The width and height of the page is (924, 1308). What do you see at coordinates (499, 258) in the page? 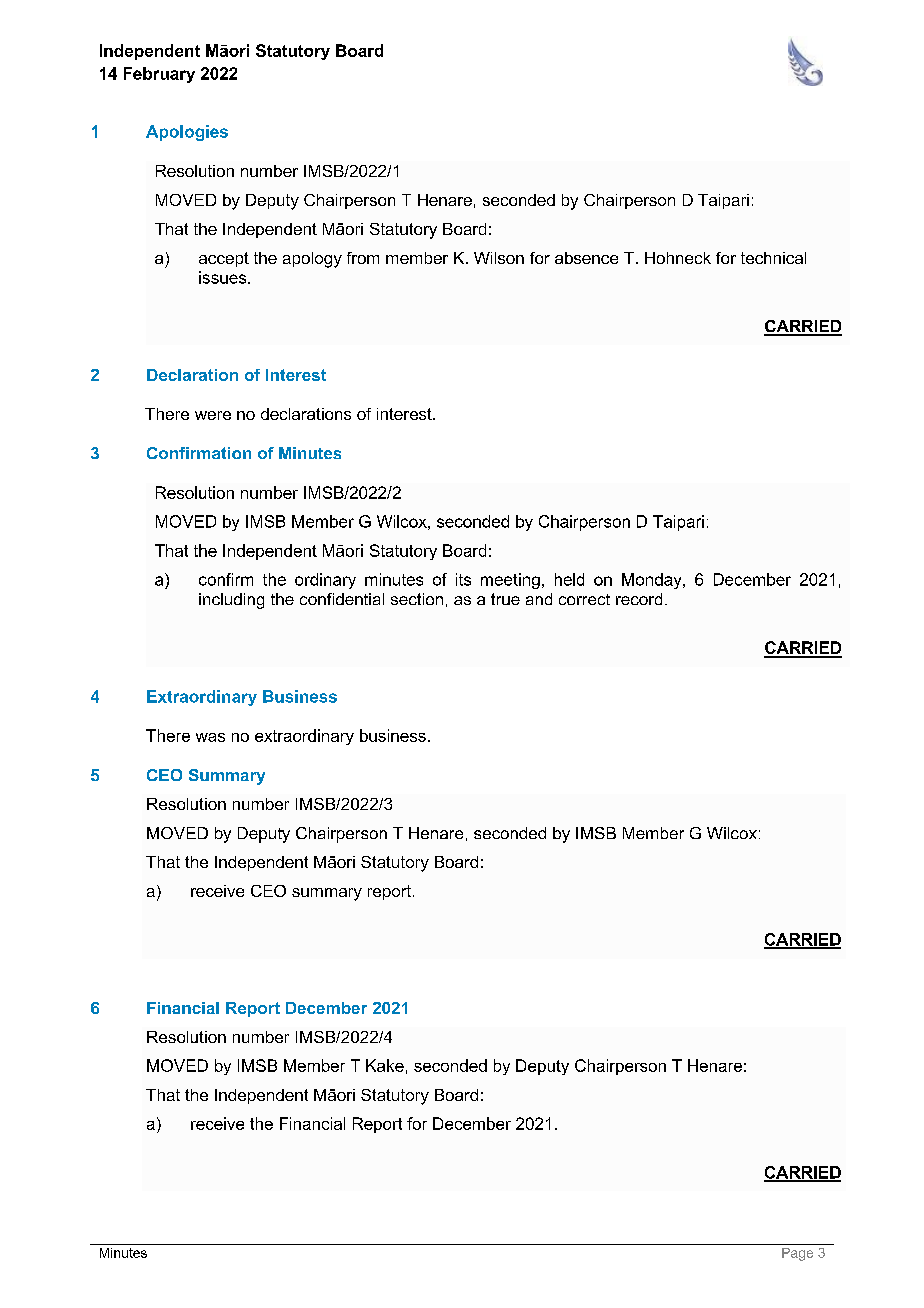
I see `Wilson` at bounding box center [499, 258].
